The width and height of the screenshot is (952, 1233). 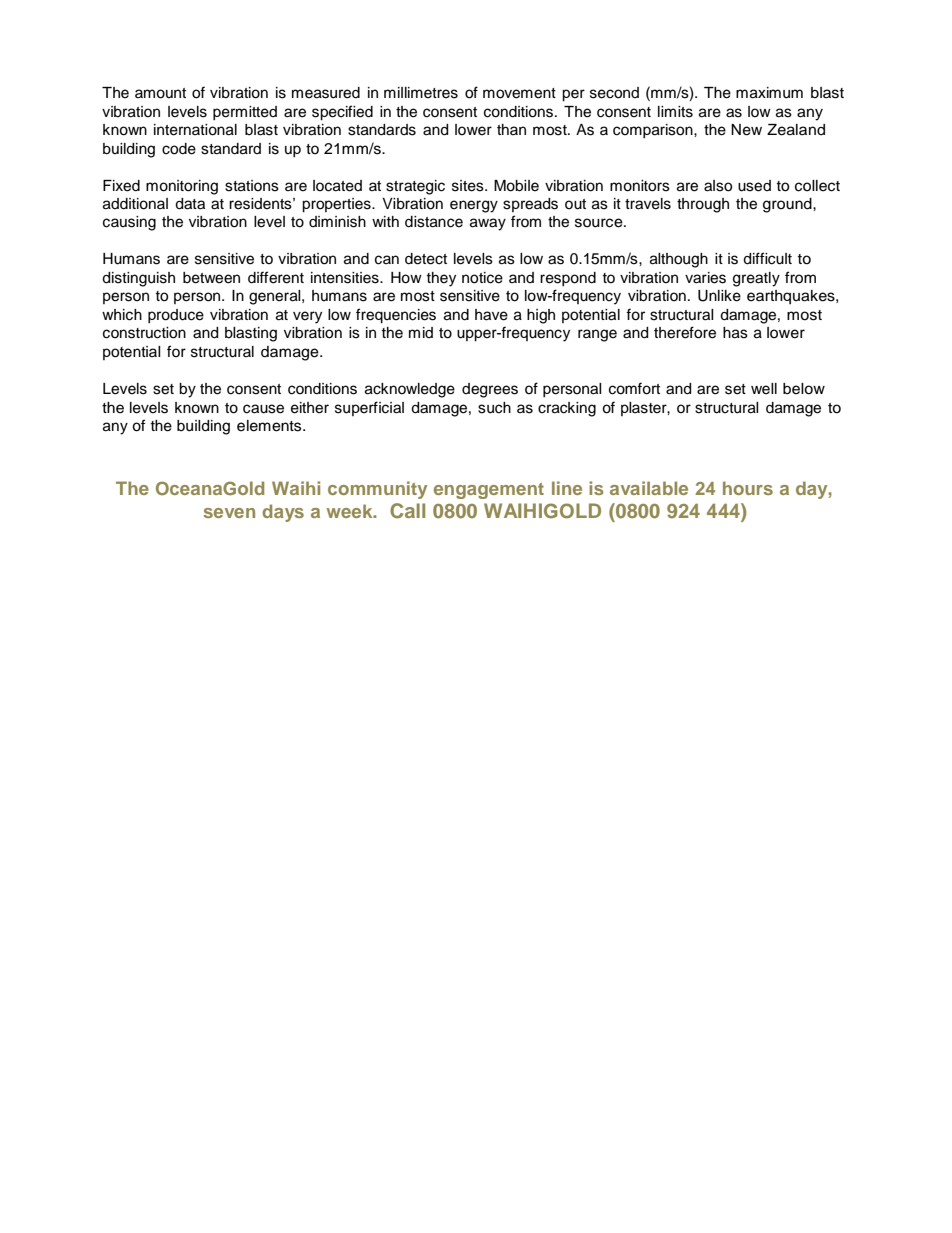 I want to click on well, so click(x=764, y=389).
